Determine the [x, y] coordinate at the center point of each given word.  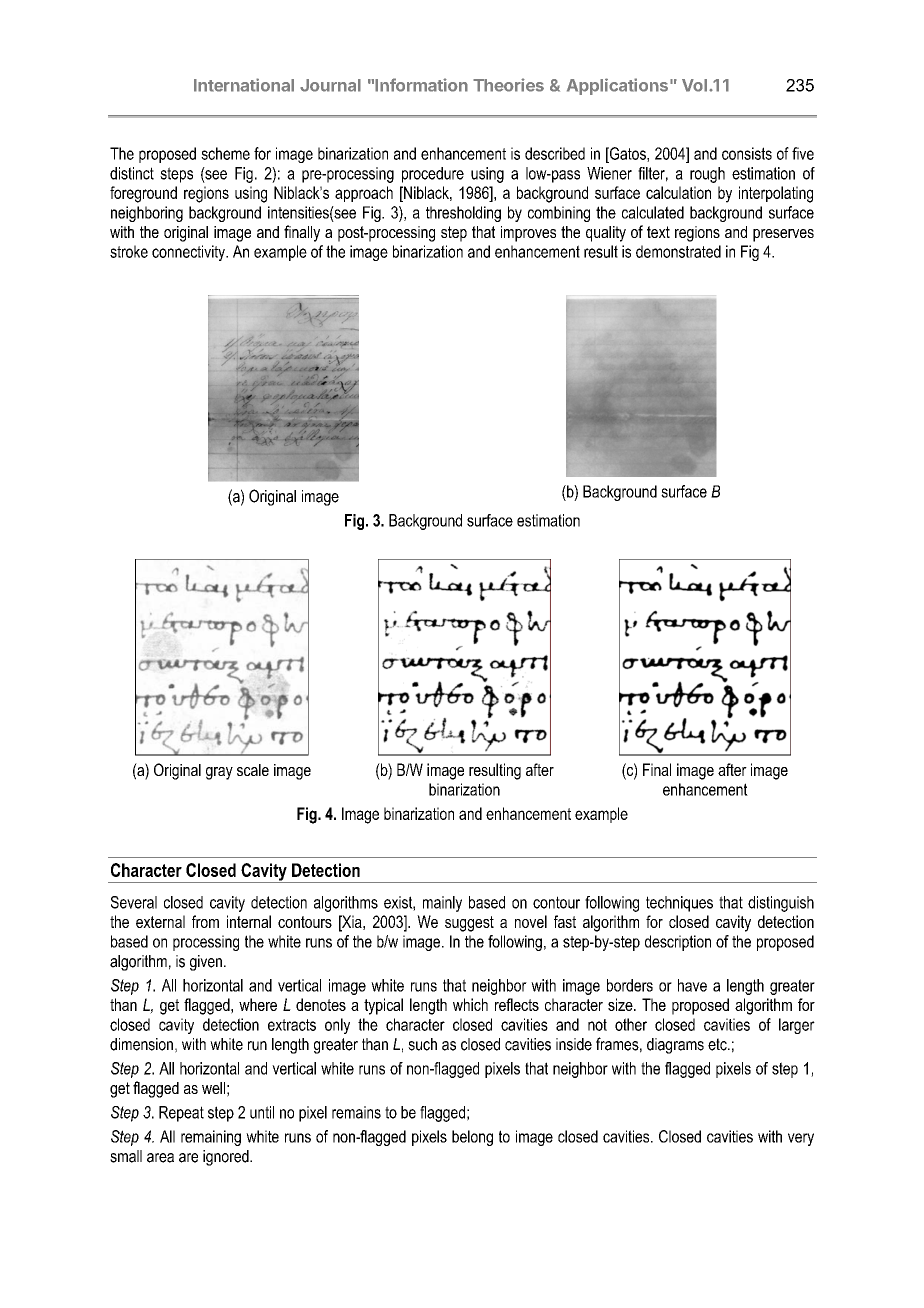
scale [253, 770]
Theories [508, 85]
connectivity [189, 253]
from [205, 921]
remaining [211, 1138]
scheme [225, 153]
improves [528, 234]
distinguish [781, 904]
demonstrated [678, 251]
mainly [442, 904]
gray [219, 773]
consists [747, 153]
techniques [679, 904]
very [801, 1139]
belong [472, 1138]
